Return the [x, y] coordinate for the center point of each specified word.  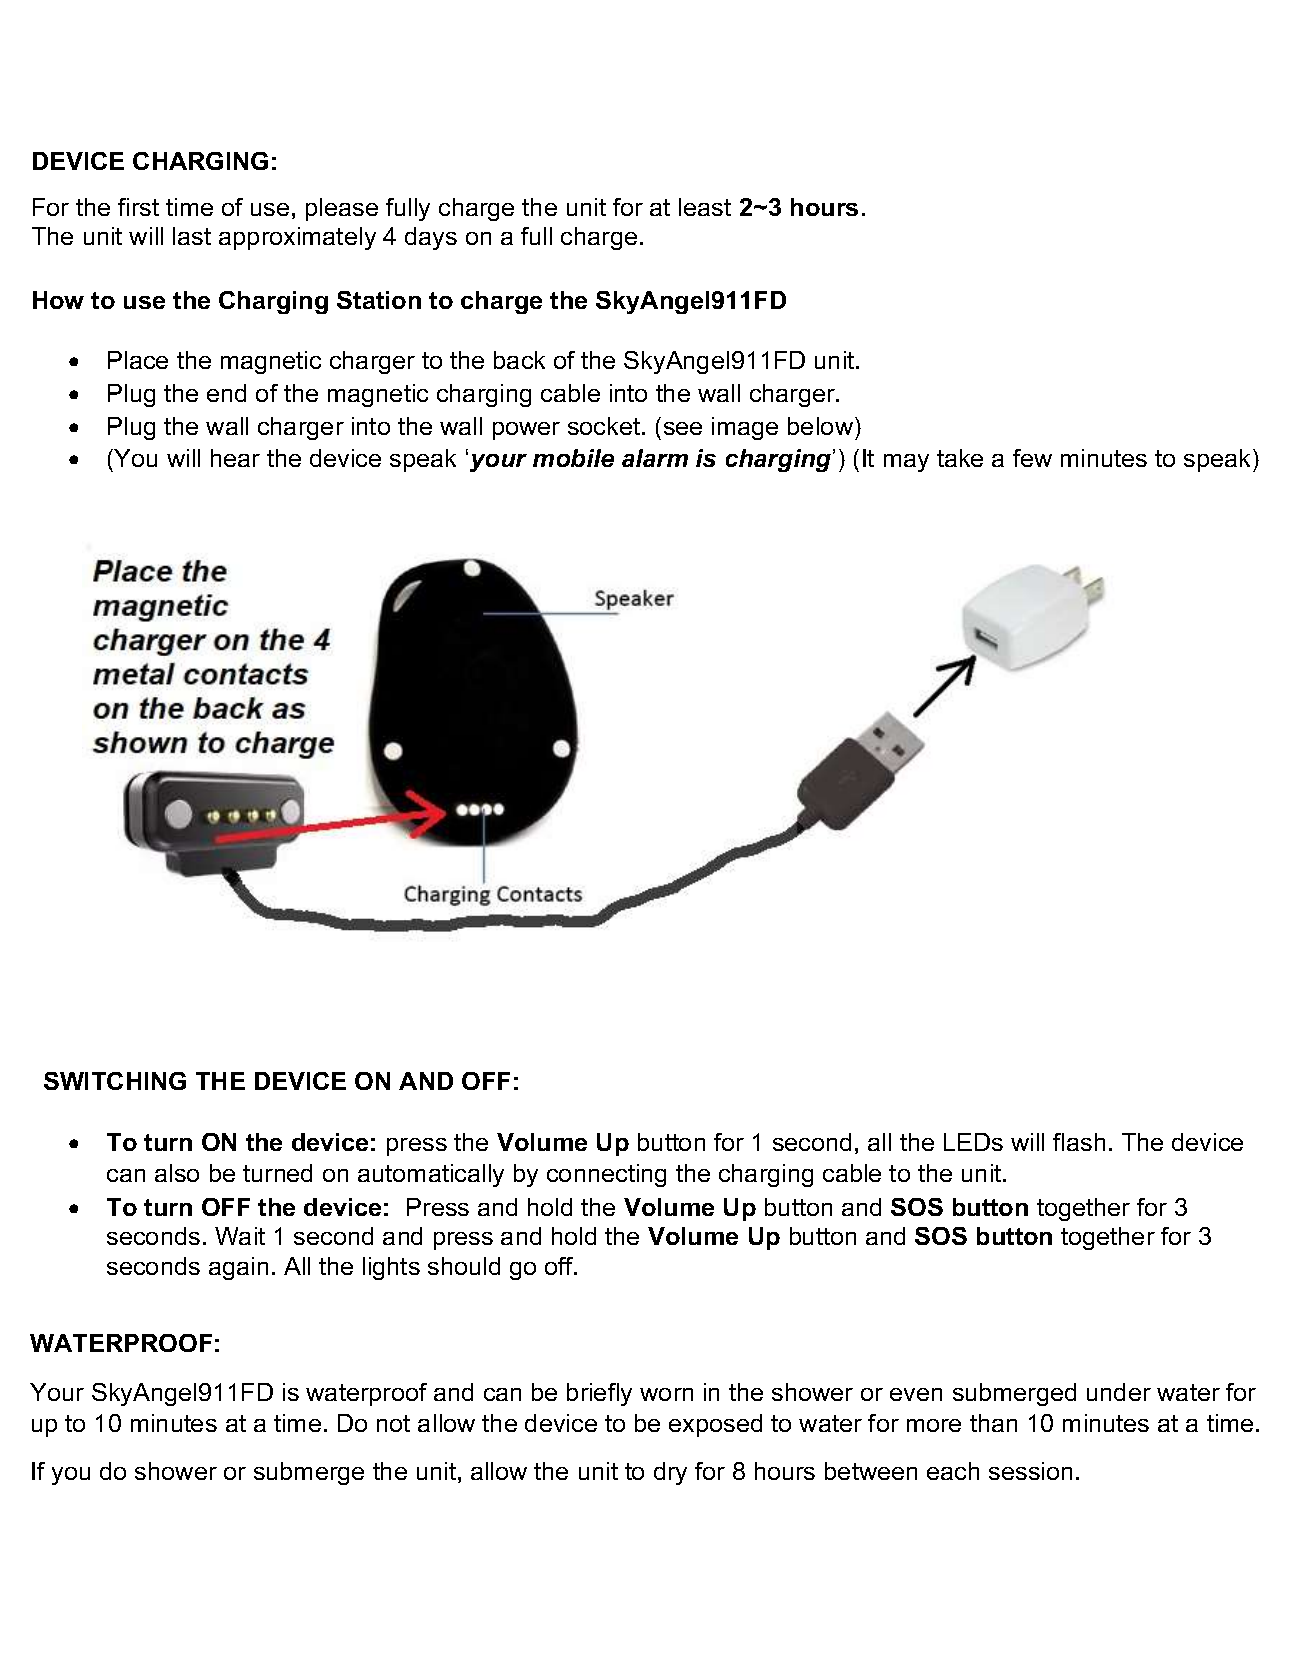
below [822, 426]
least [705, 207]
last [192, 236]
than [993, 1423]
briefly [599, 1394]
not [393, 1423]
